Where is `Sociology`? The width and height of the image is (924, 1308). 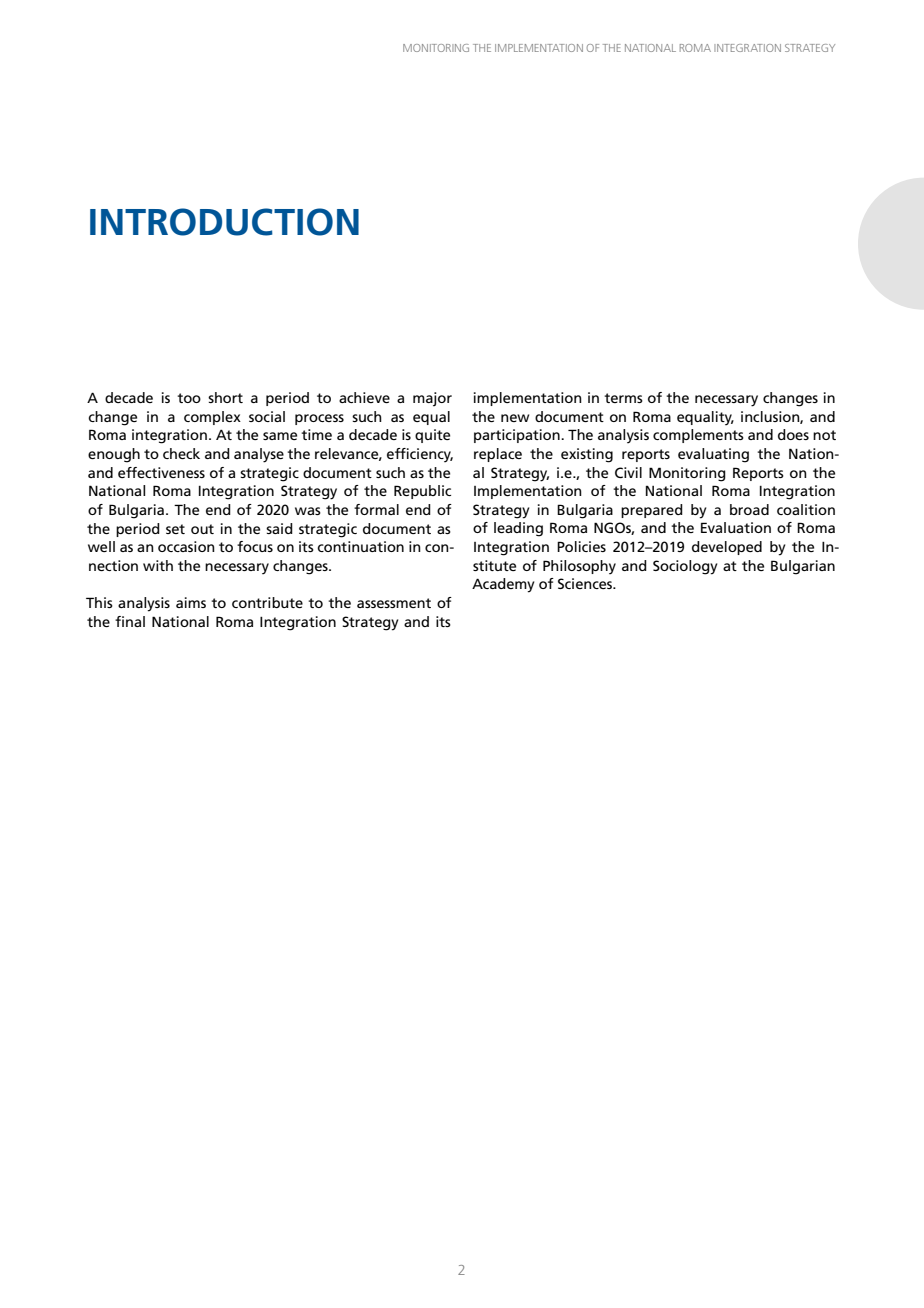 Sociology is located at coordinates (685, 567).
